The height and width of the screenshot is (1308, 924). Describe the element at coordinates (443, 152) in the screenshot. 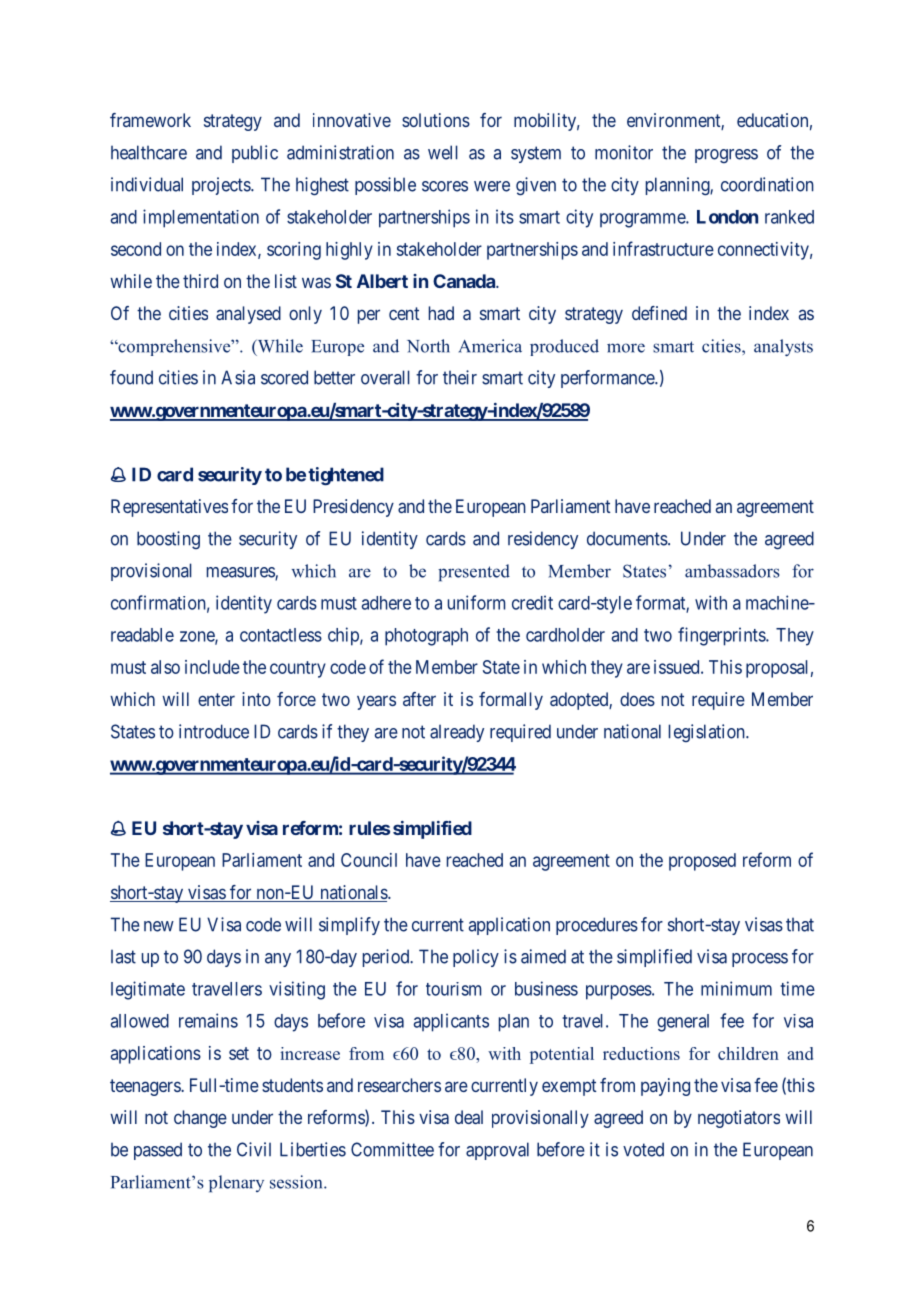

I see `well` at that location.
